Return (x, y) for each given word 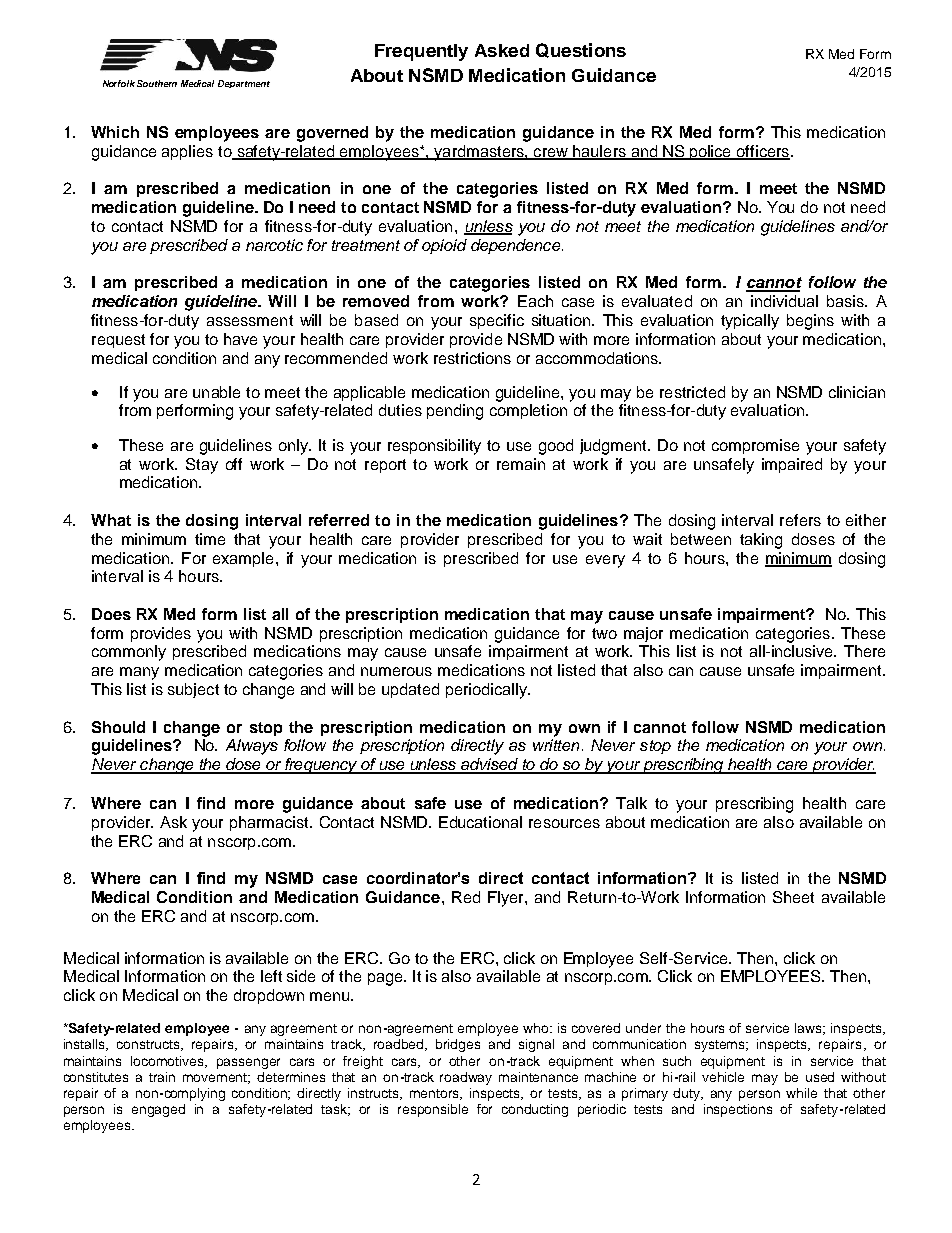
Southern (157, 83)
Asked (502, 50)
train (162, 1077)
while (801, 1093)
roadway (466, 1078)
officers (763, 152)
